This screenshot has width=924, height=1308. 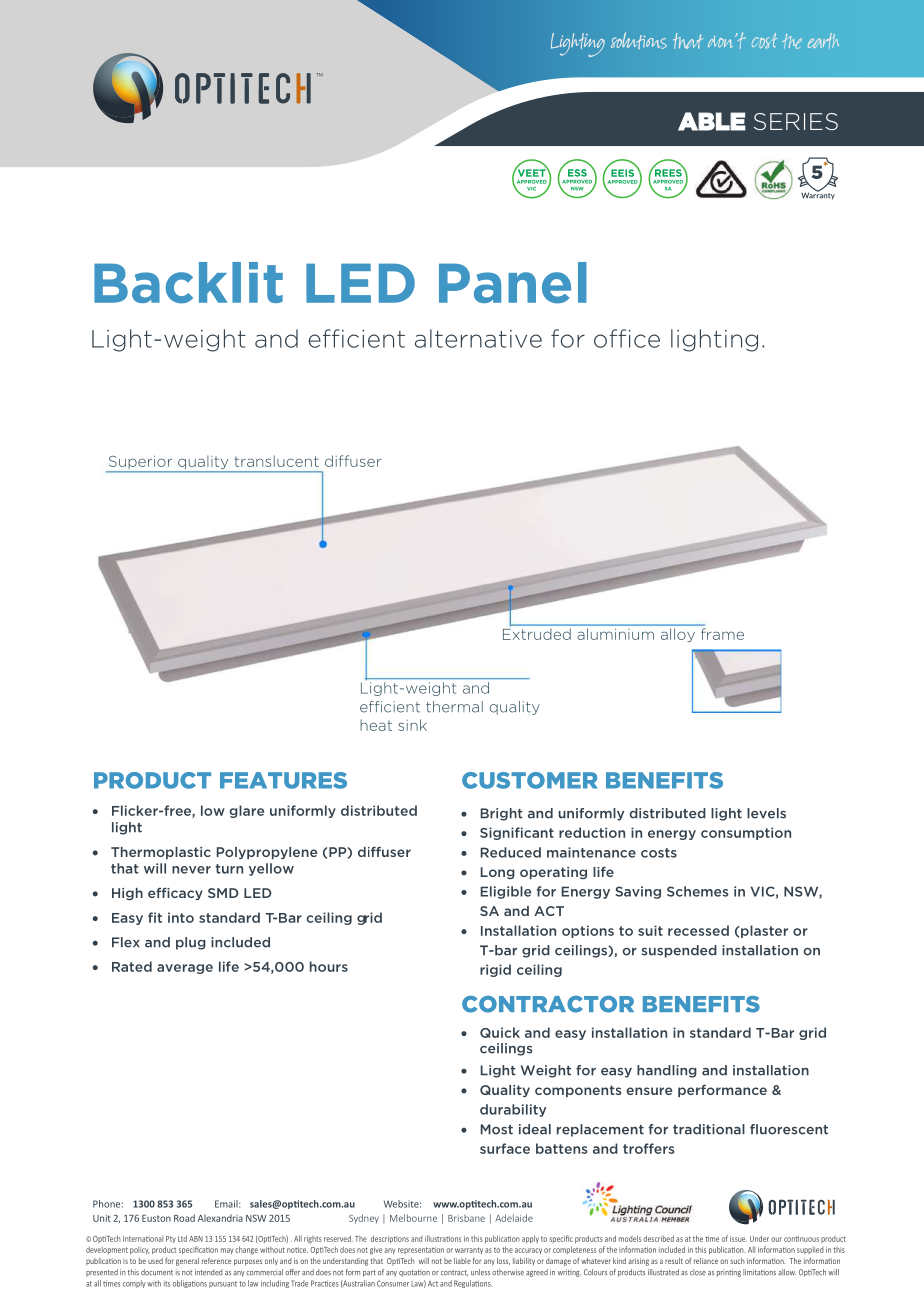 I want to click on FEATURES, so click(x=283, y=780).
